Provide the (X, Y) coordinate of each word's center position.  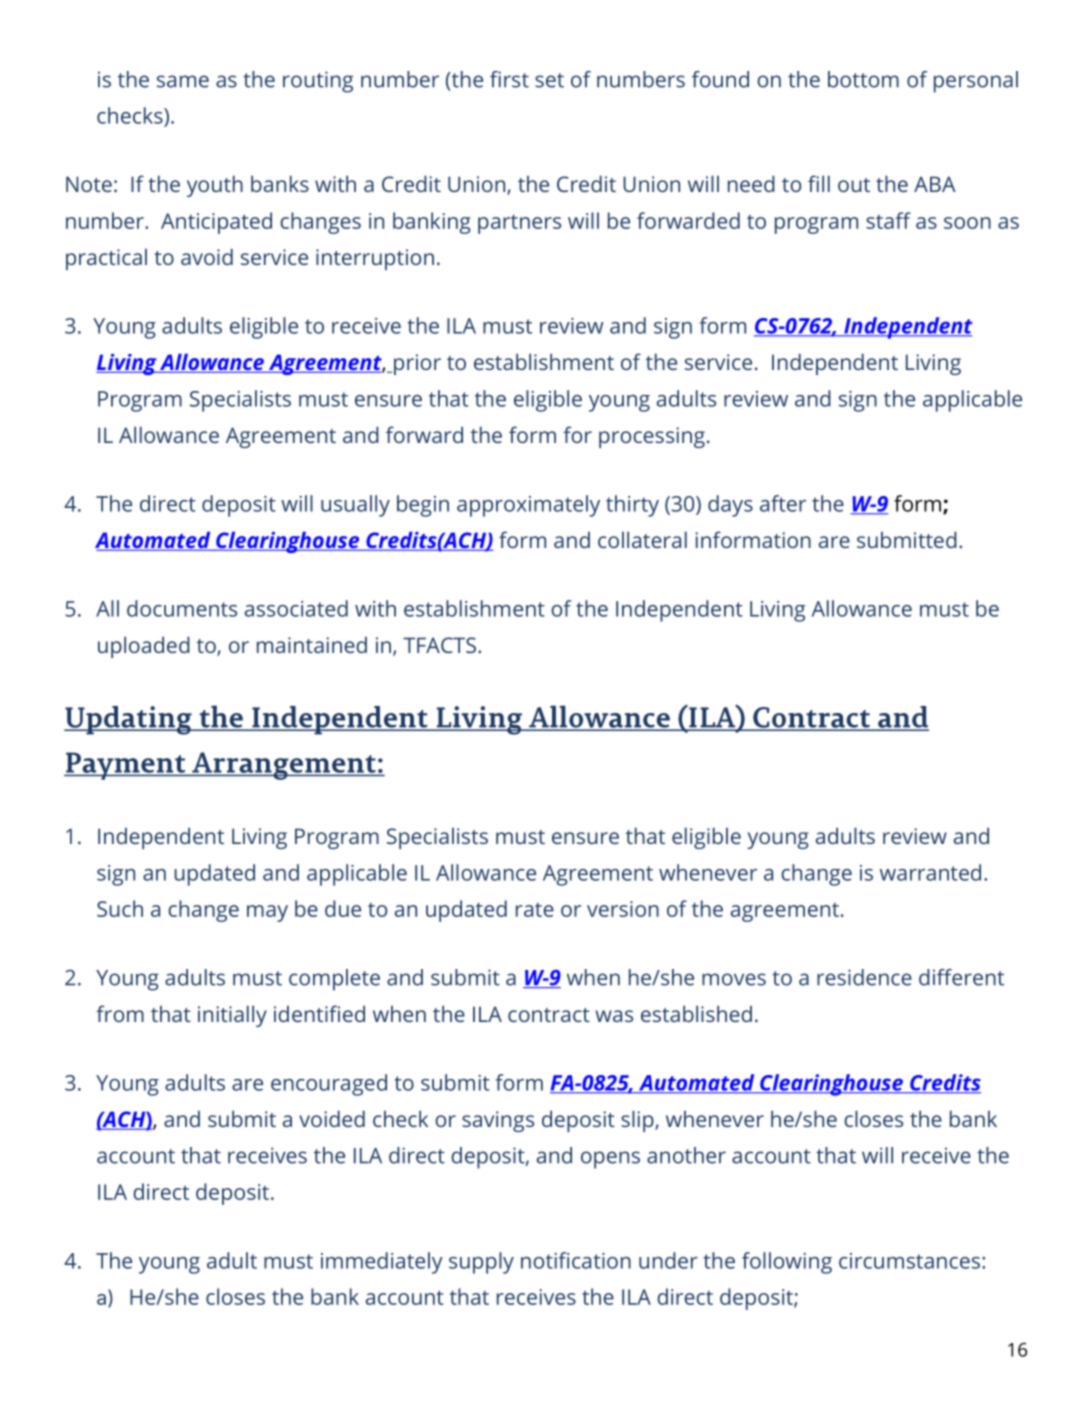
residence (864, 977)
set (549, 80)
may (267, 913)
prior (416, 364)
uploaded (144, 647)
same (183, 81)
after (783, 503)
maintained (312, 644)
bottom (863, 79)
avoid (207, 256)
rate (535, 910)
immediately (382, 1263)
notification (576, 1260)
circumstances (909, 1261)
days (730, 506)
